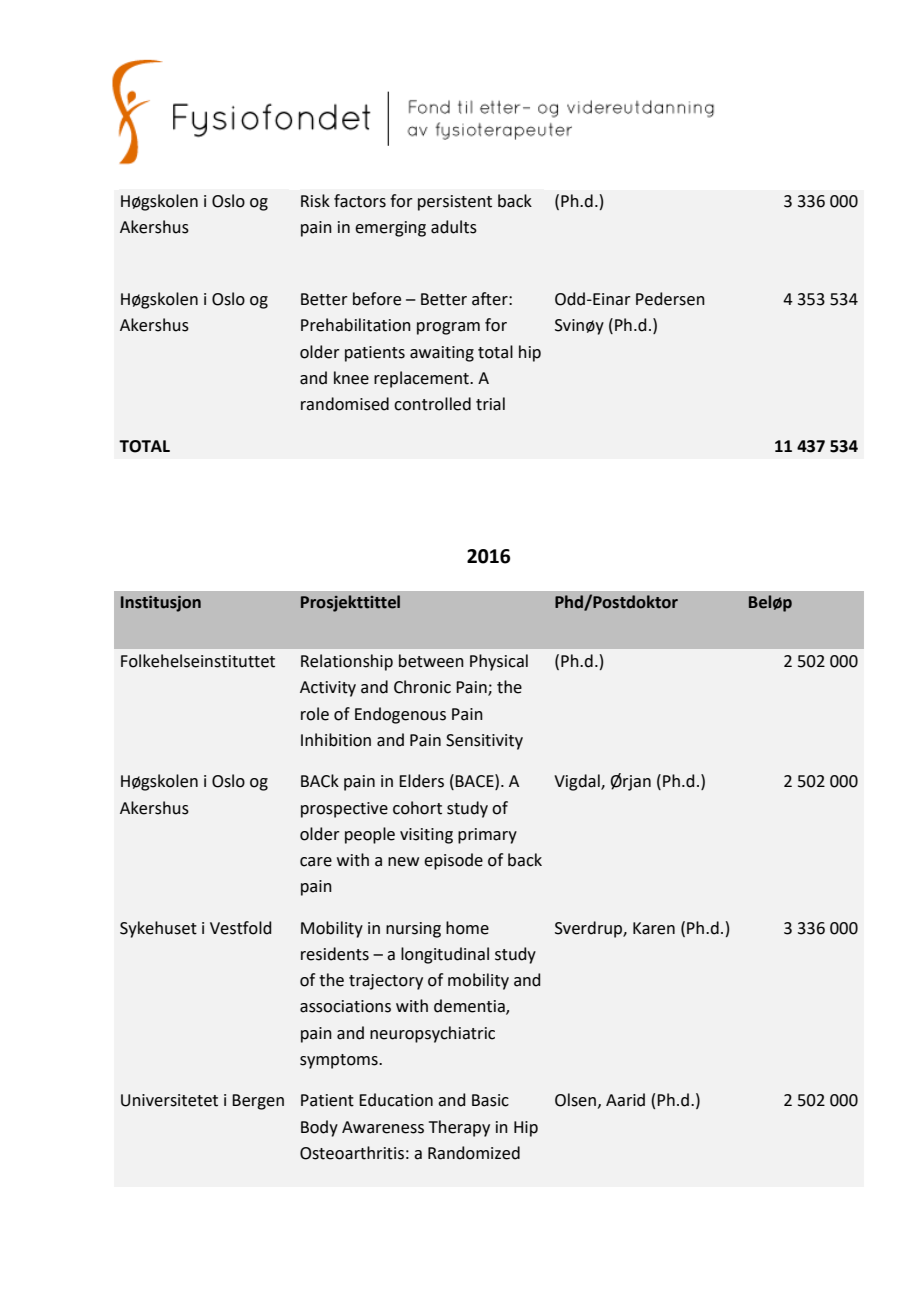 The width and height of the screenshot is (924, 1308). What do you see at coordinates (328, 689) in the screenshot?
I see `Activity` at bounding box center [328, 689].
